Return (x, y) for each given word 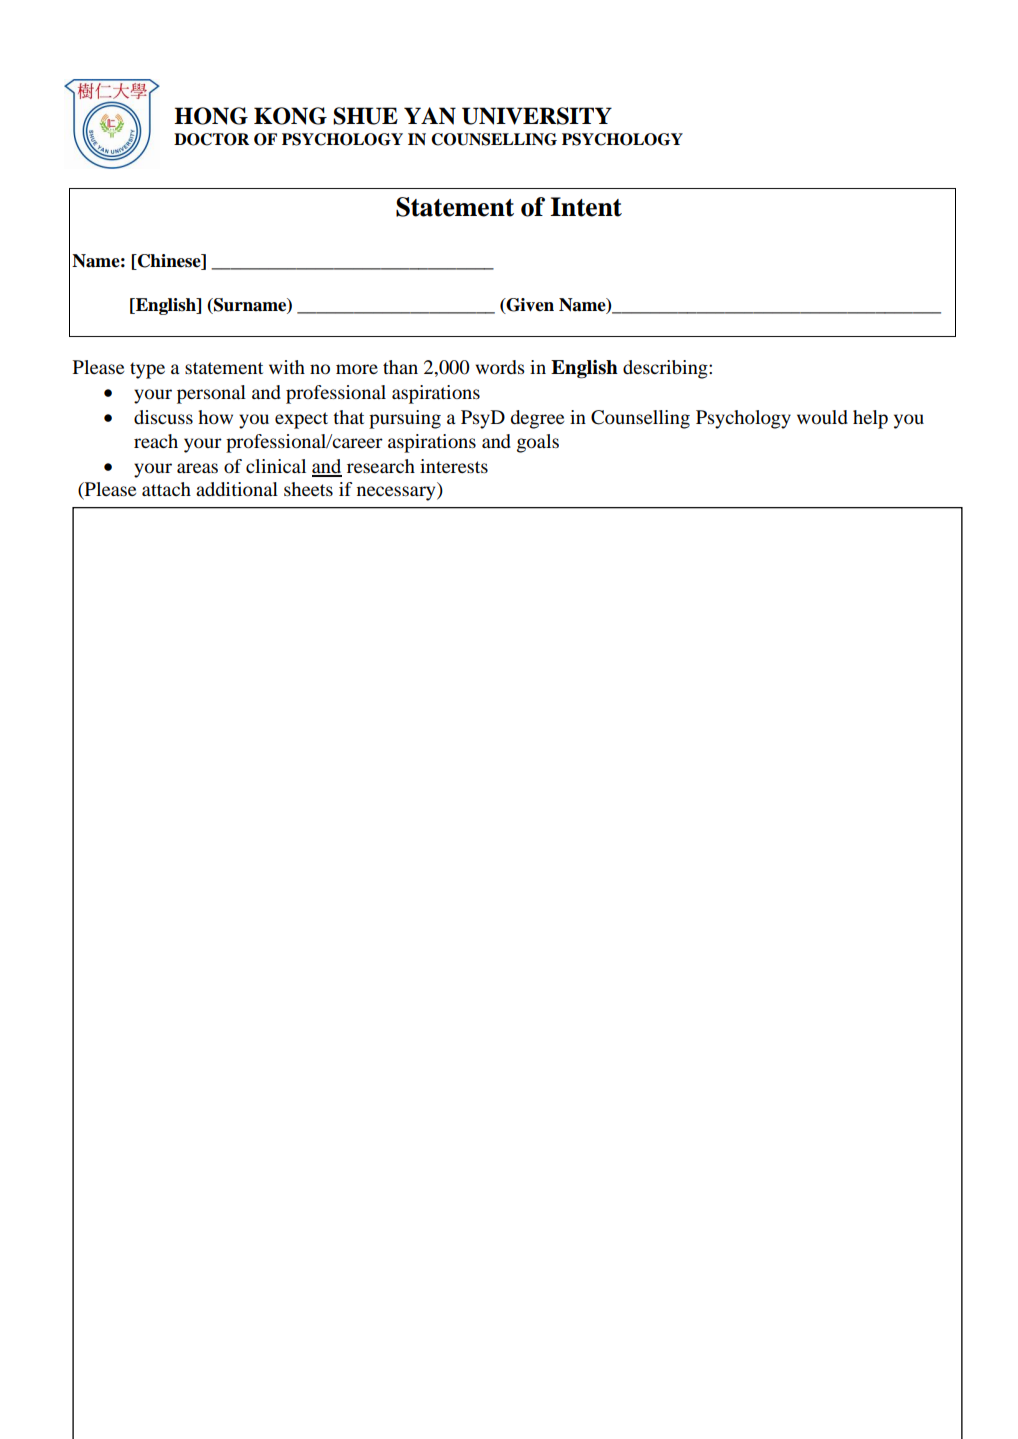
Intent (586, 207)
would (822, 417)
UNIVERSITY (537, 116)
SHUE (365, 116)
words (500, 367)
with (287, 367)
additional (237, 489)
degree (537, 419)
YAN (430, 116)
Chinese (169, 262)
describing (666, 369)
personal (211, 394)
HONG (211, 116)
